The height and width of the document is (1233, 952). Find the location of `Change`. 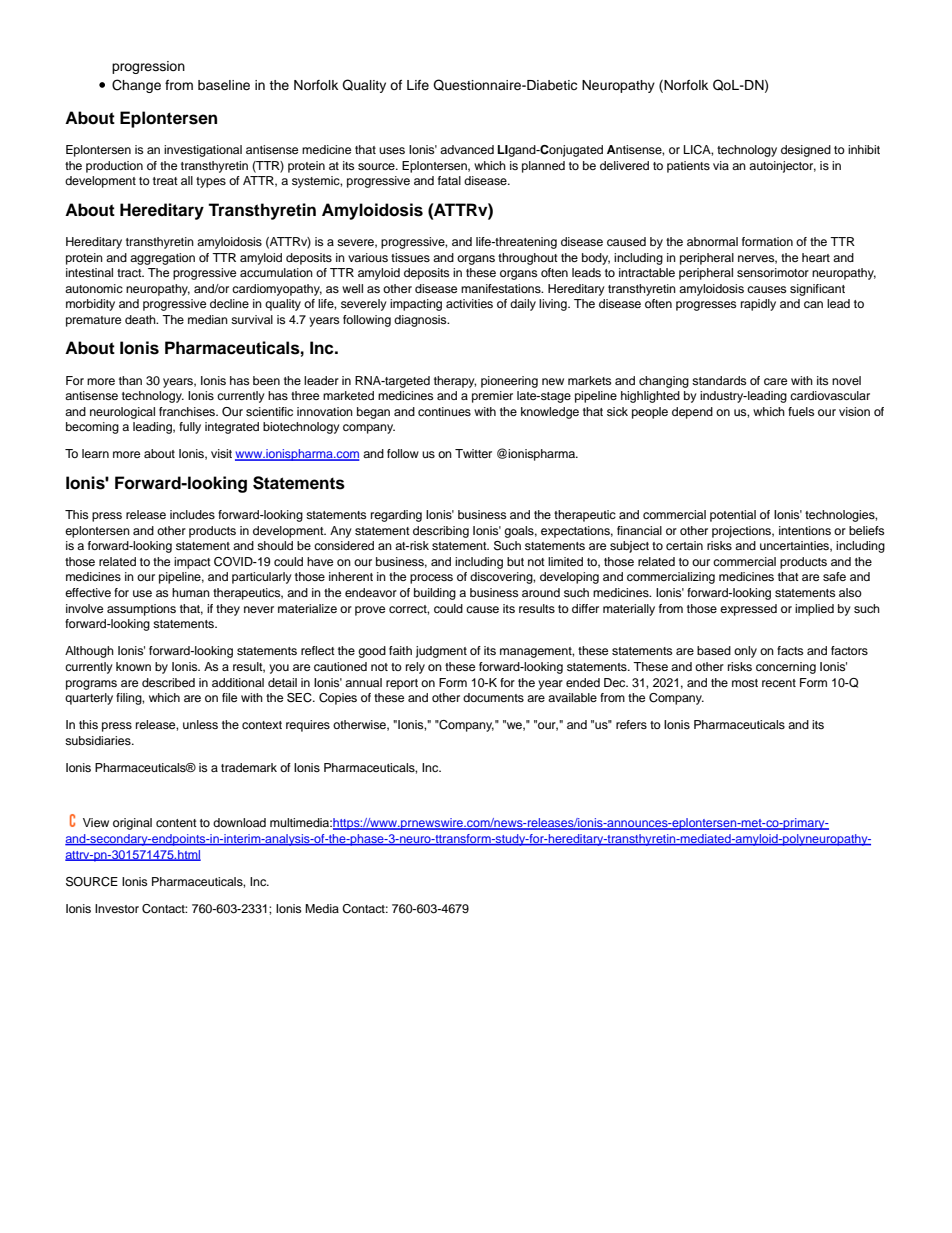

Change is located at coordinates (136, 86).
